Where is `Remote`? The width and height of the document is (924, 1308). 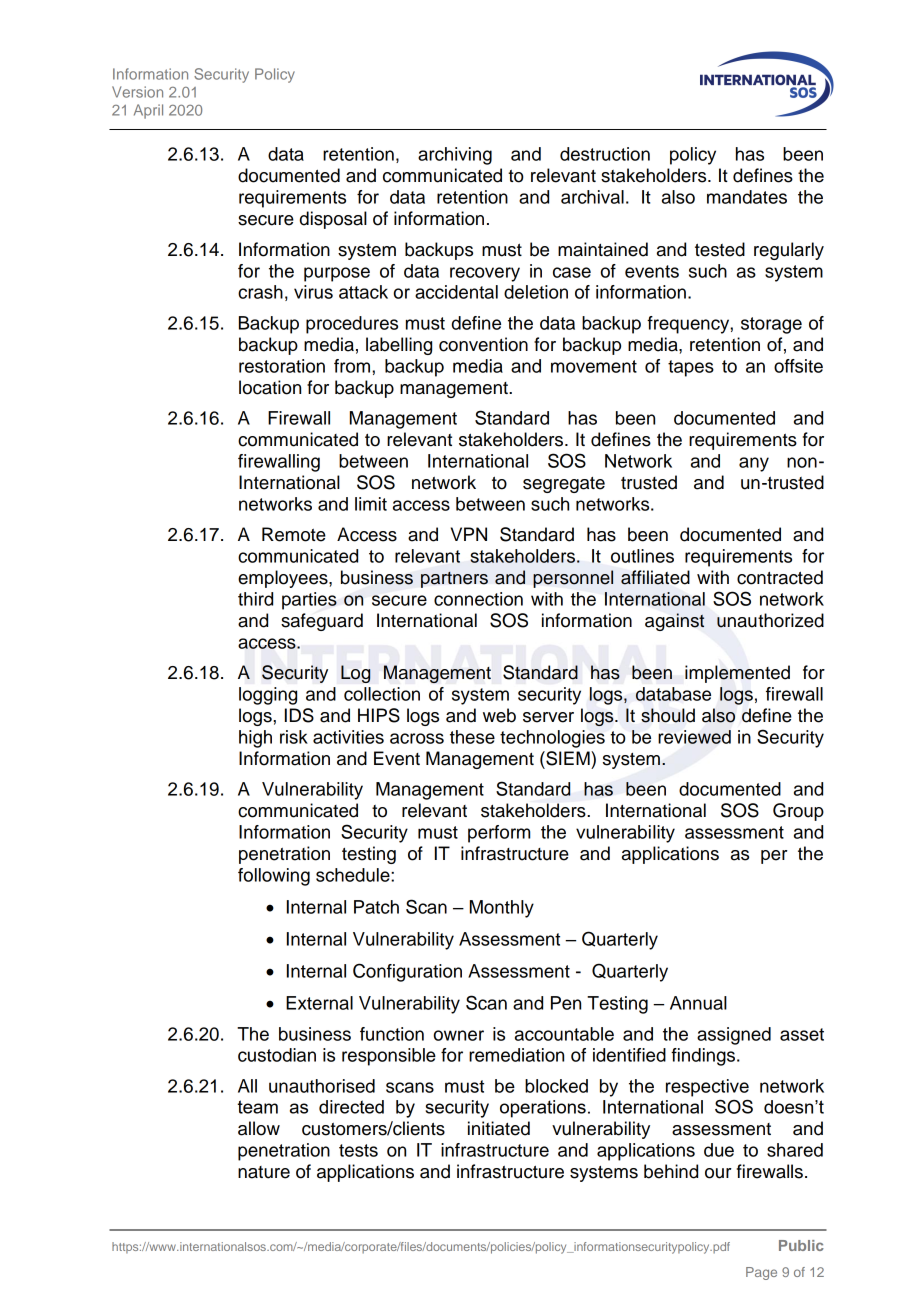
Remote is located at coordinates (294, 534).
